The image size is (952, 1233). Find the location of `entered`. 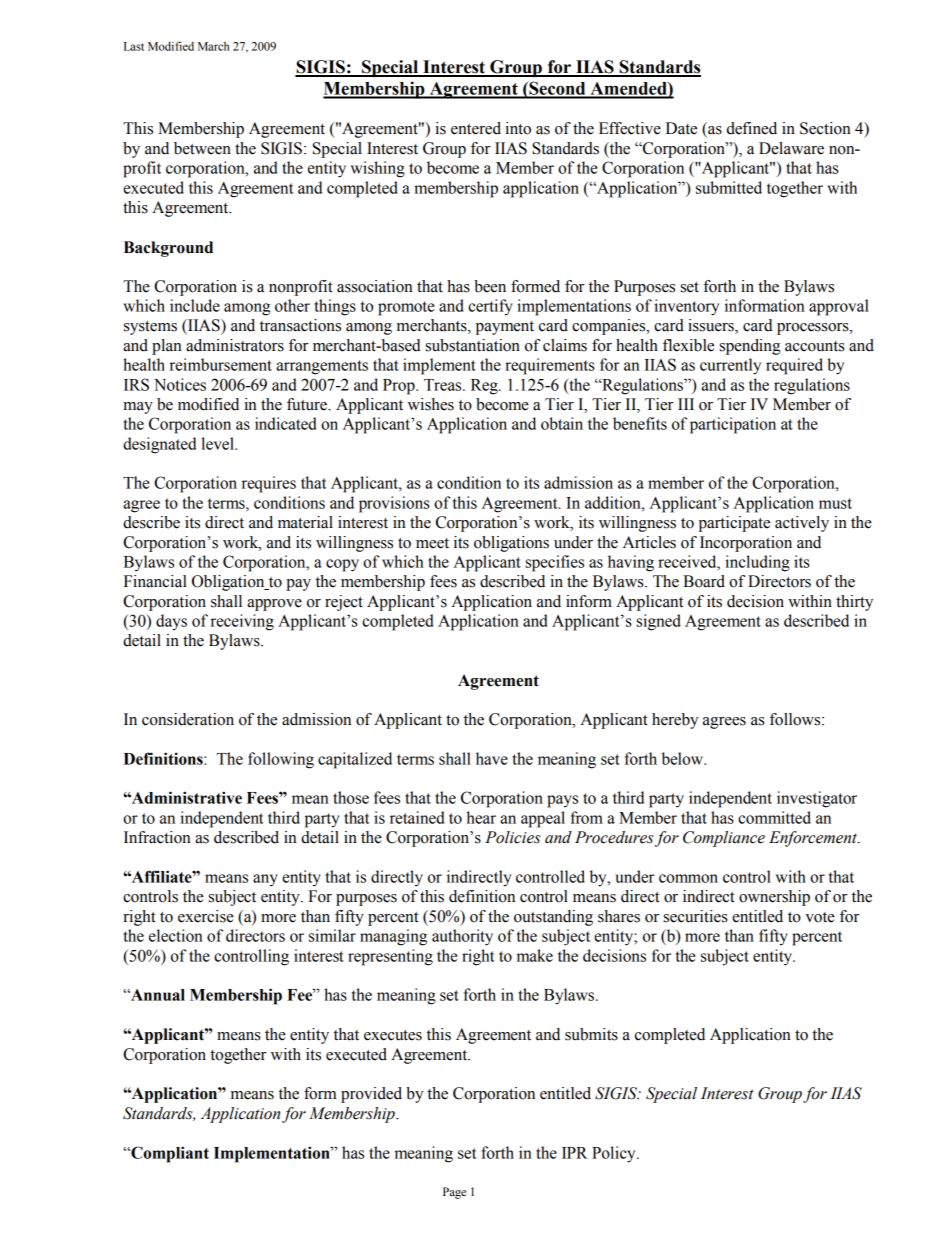

entered is located at coordinates (476, 128).
